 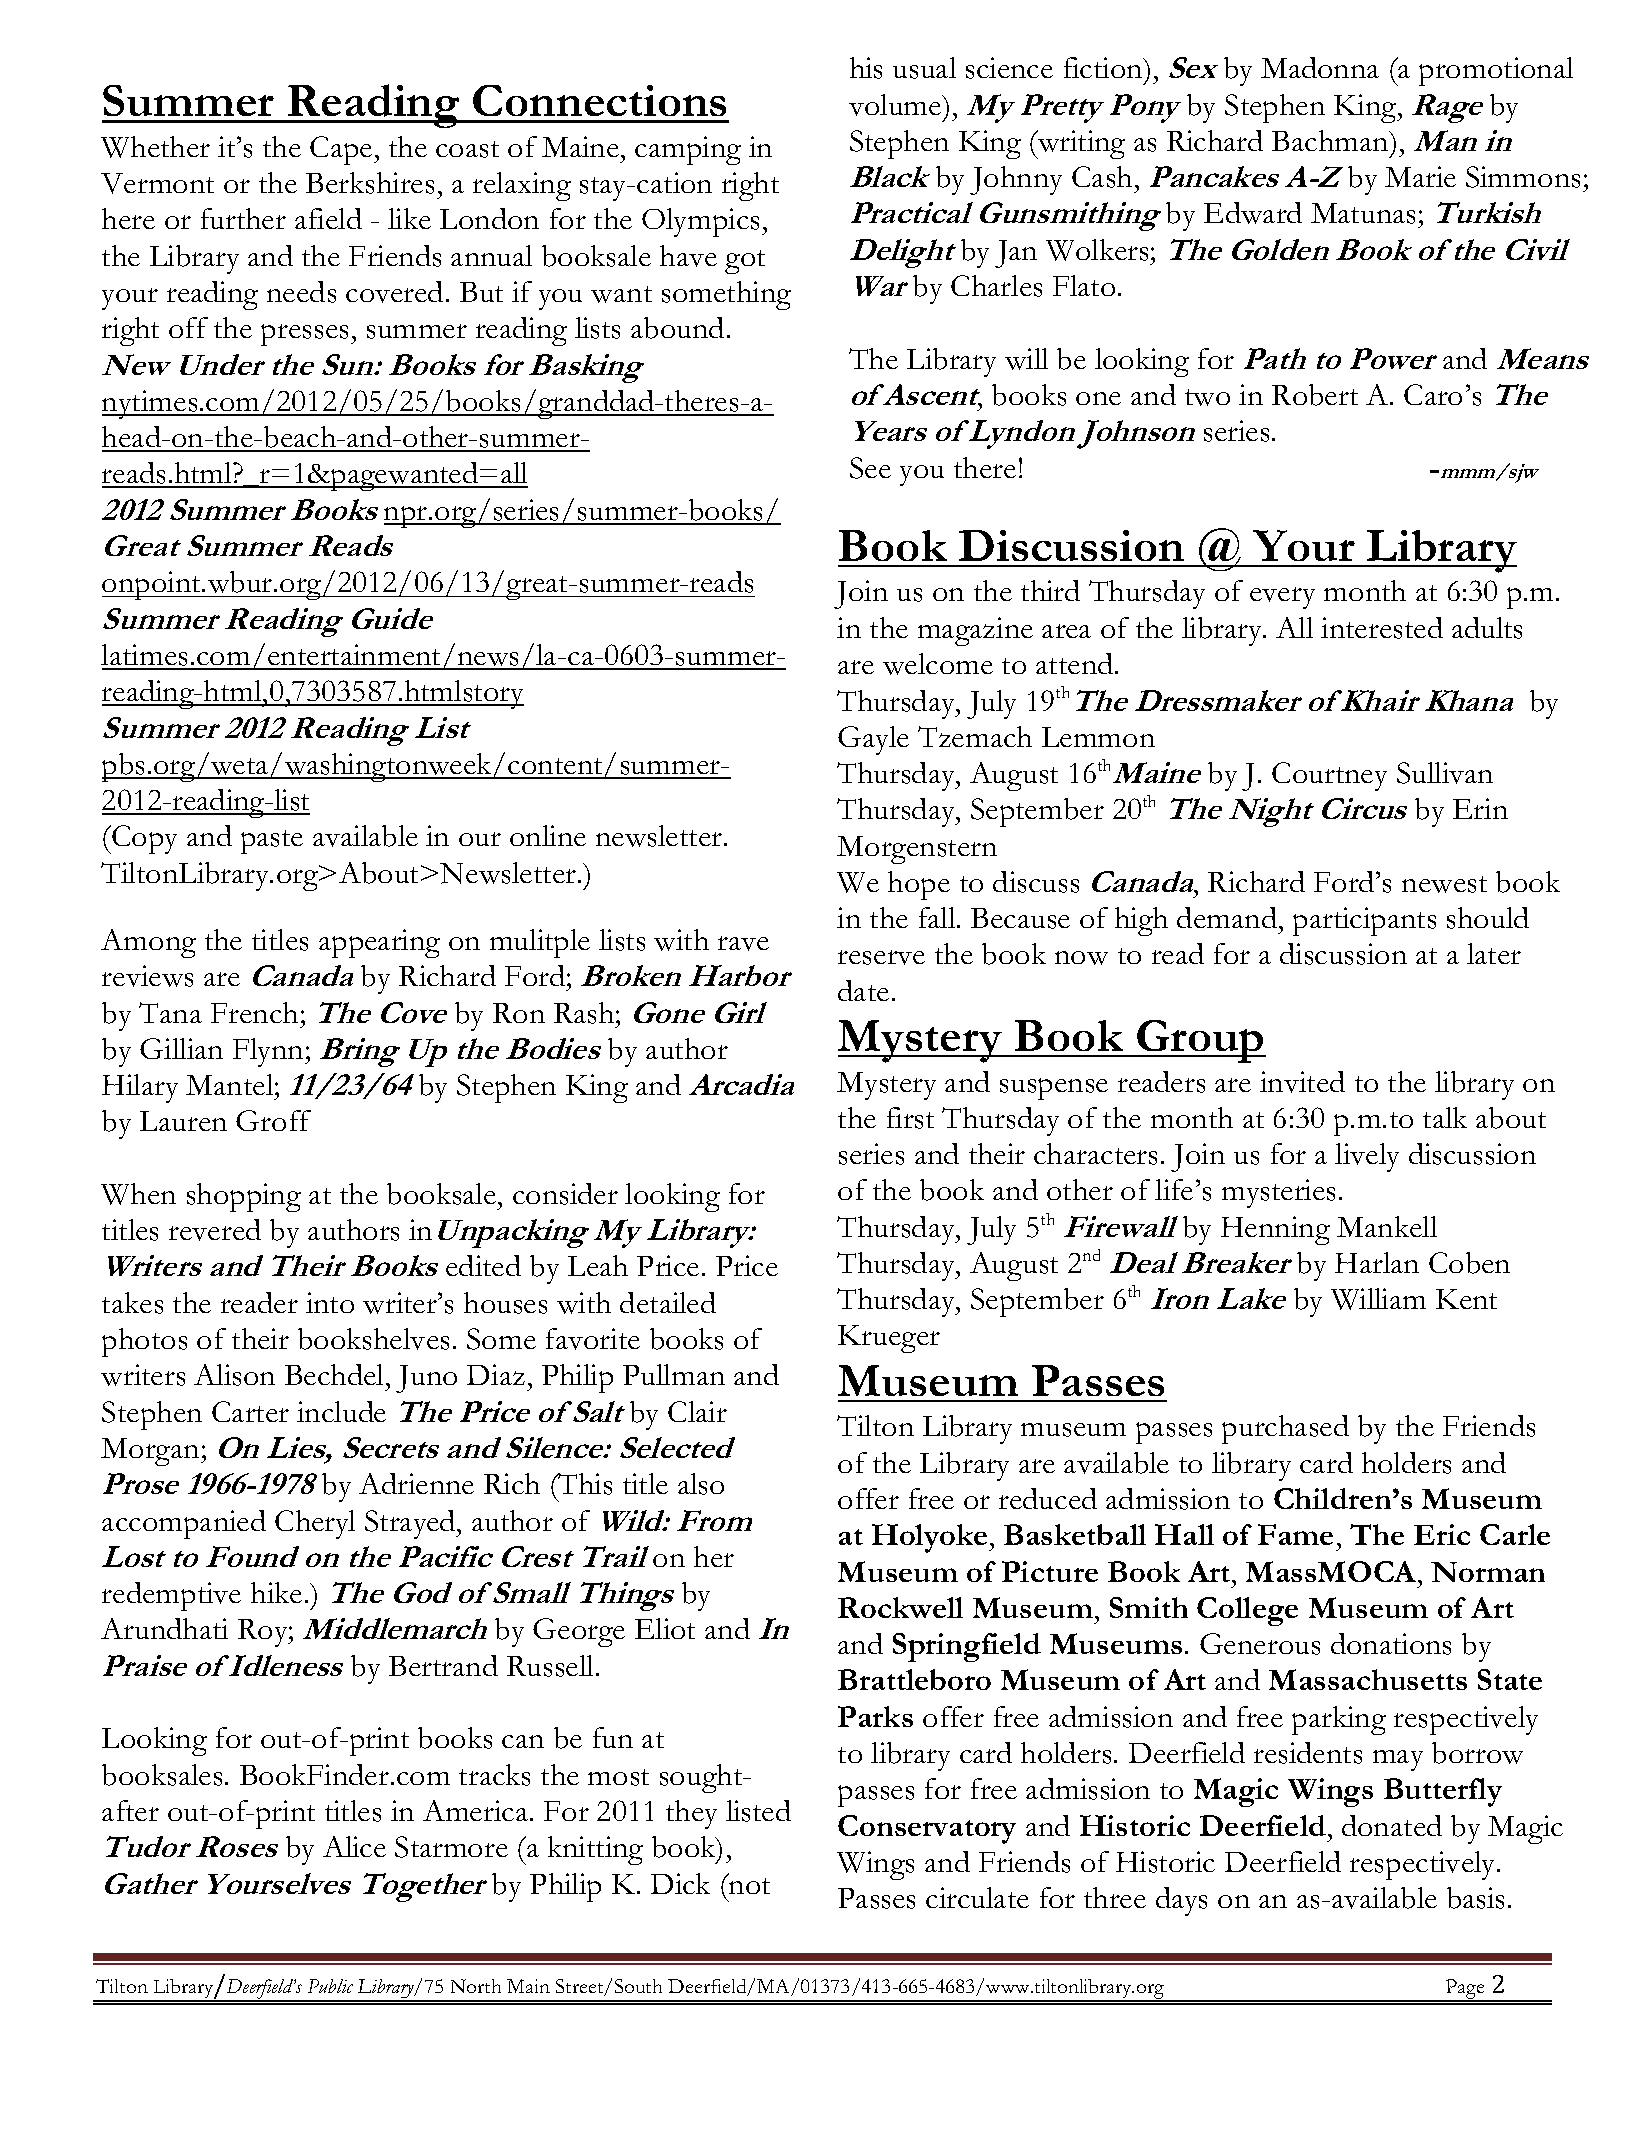 I want to click on basis, so click(x=1475, y=1898).
